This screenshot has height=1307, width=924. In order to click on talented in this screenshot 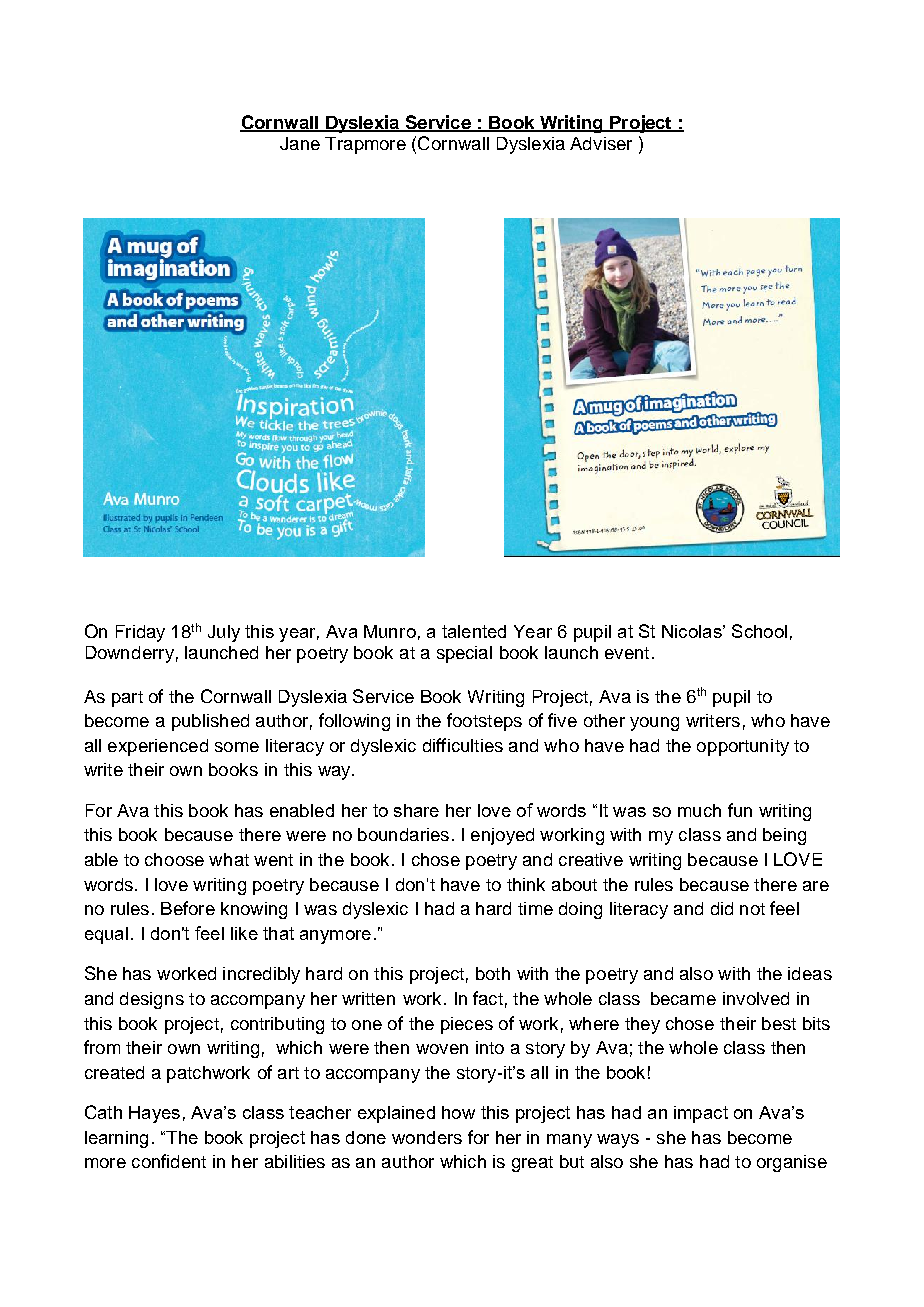, I will do `click(474, 631)`.
